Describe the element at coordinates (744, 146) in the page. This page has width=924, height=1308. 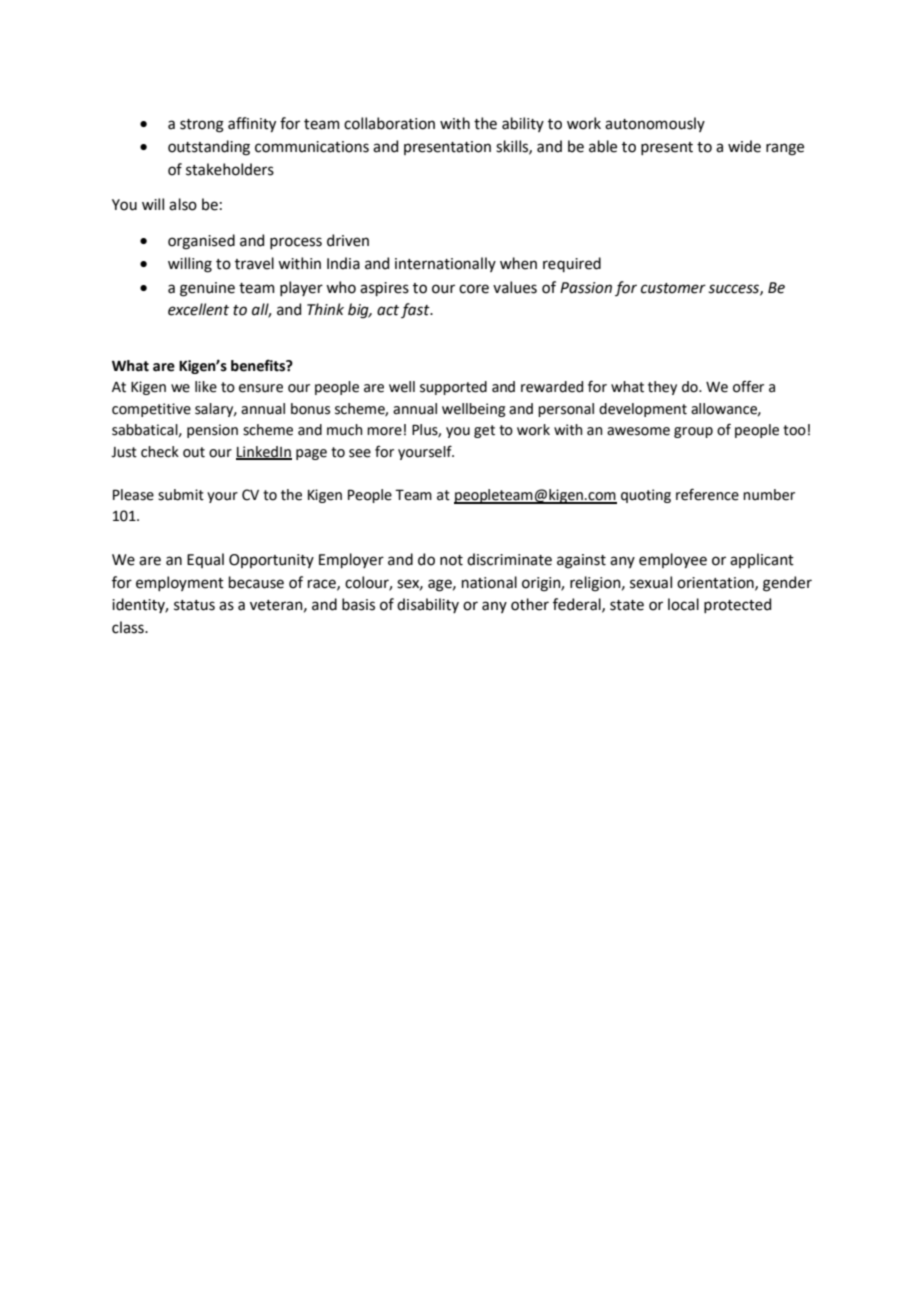
I see `wide` at that location.
